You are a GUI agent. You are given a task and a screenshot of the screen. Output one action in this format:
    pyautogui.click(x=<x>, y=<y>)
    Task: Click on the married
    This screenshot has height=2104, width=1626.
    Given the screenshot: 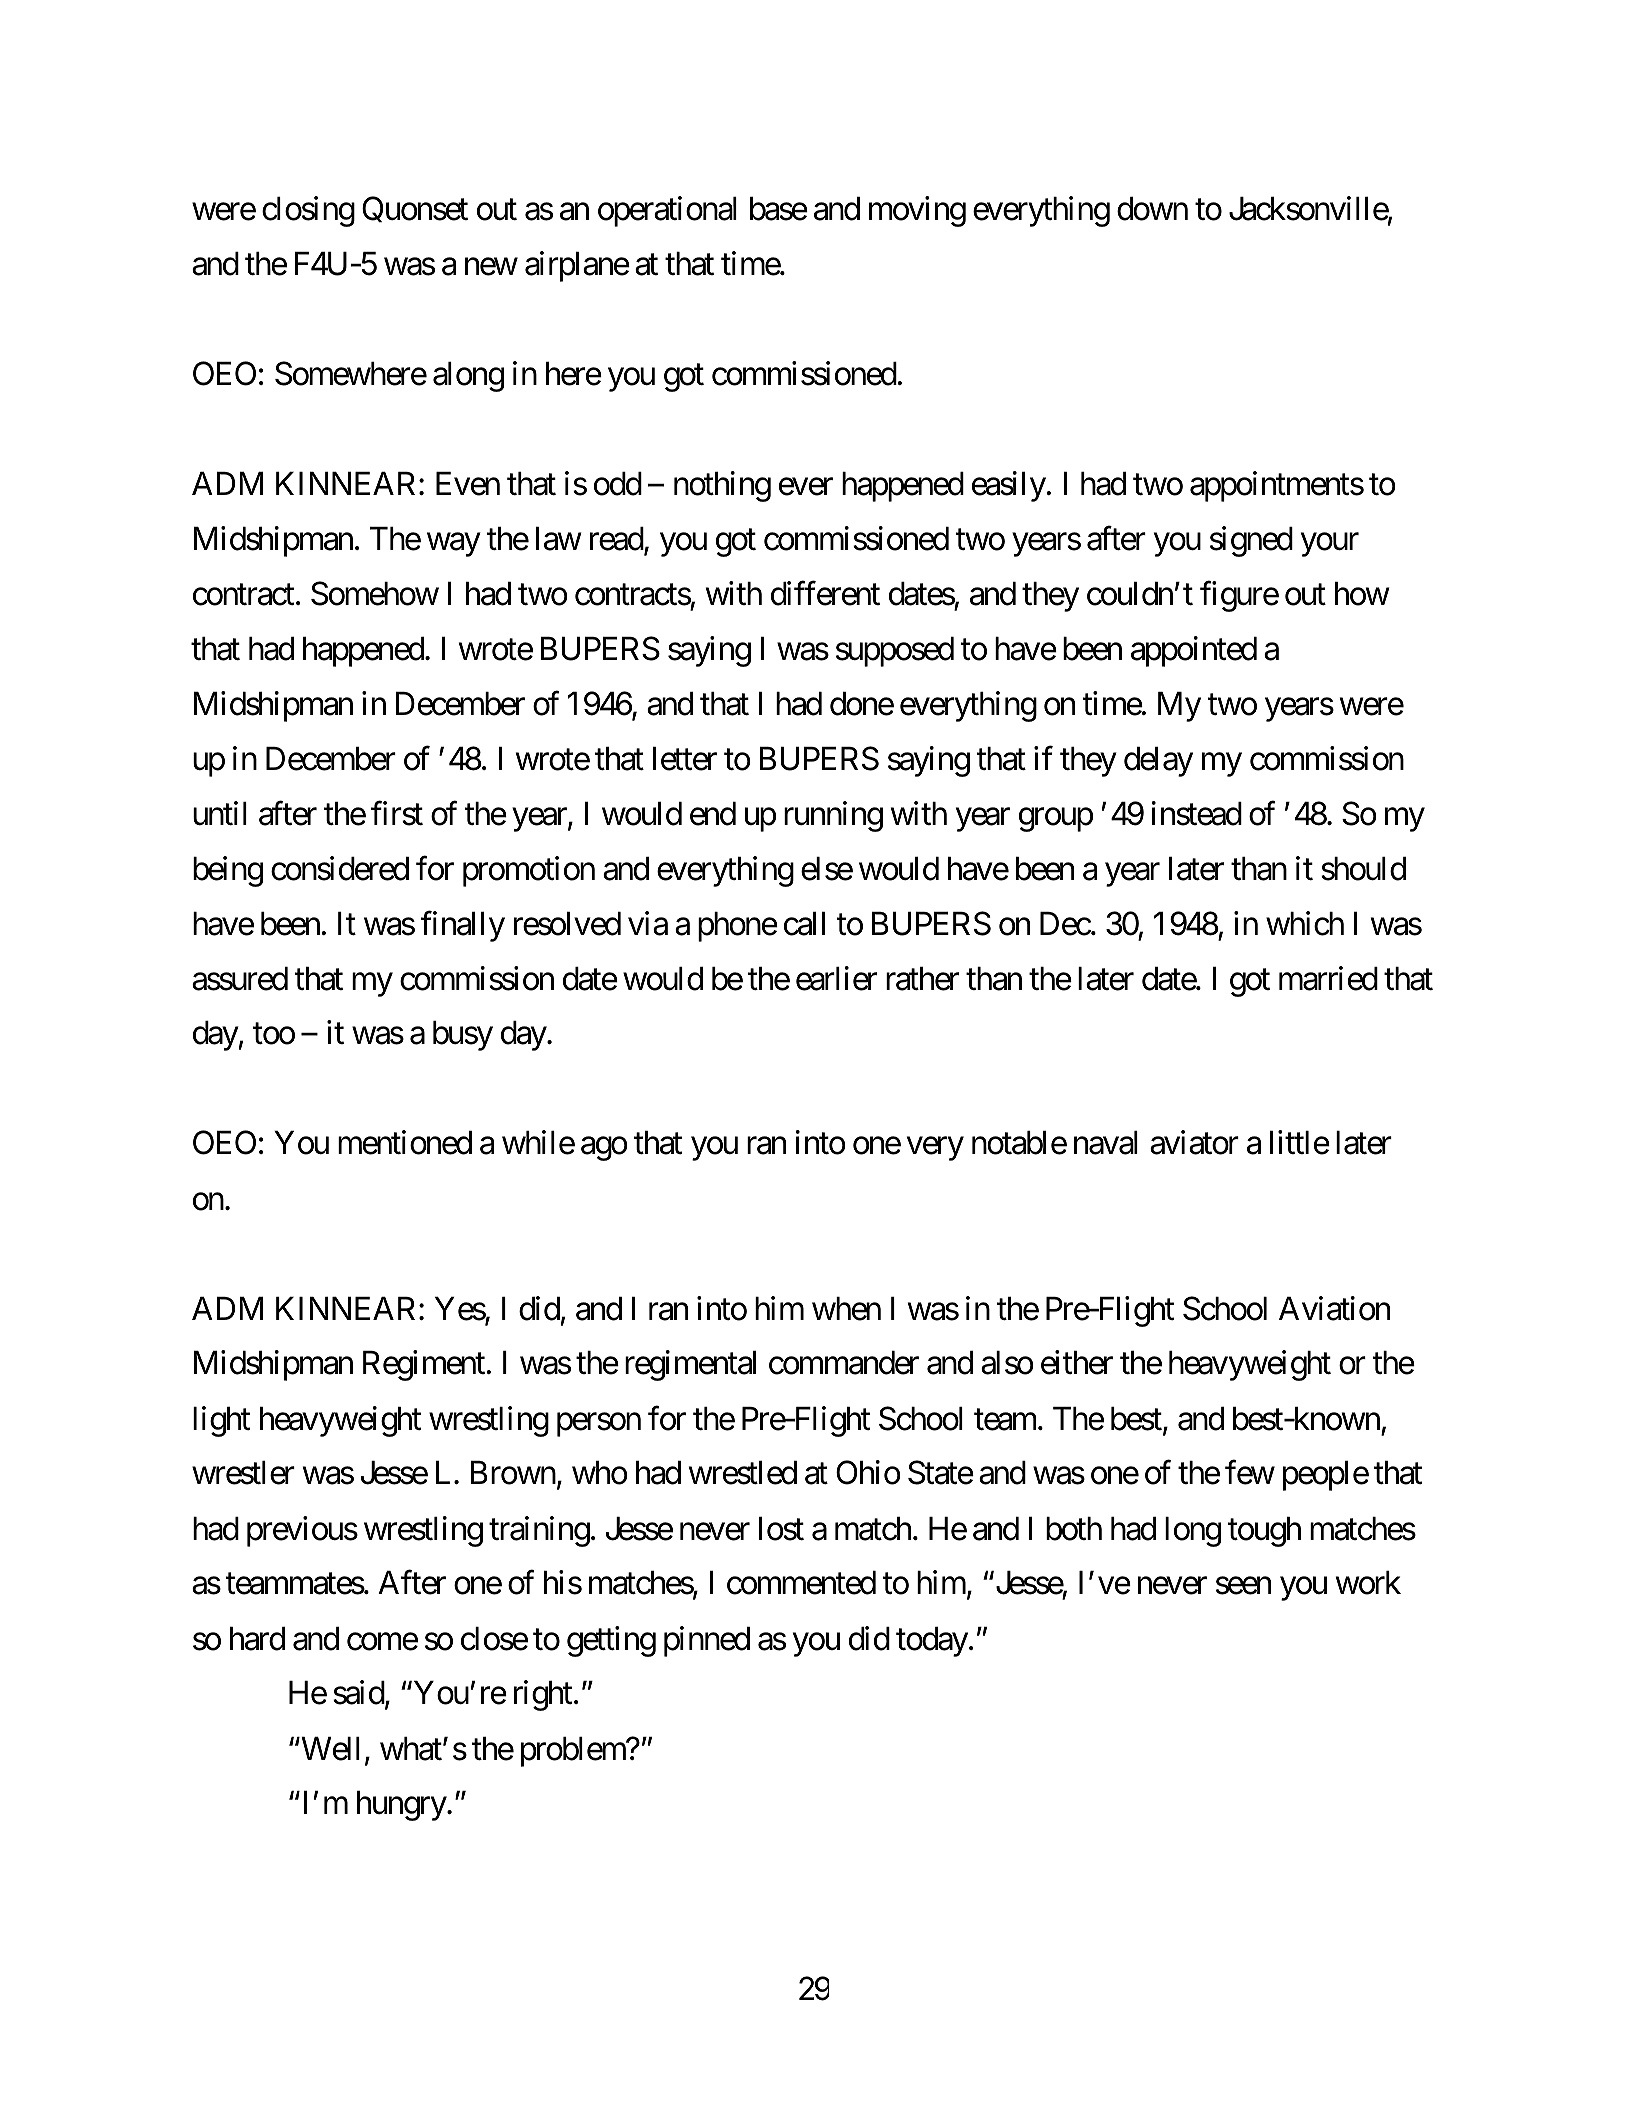 What is the action you would take?
    pyautogui.click(x=1328, y=978)
